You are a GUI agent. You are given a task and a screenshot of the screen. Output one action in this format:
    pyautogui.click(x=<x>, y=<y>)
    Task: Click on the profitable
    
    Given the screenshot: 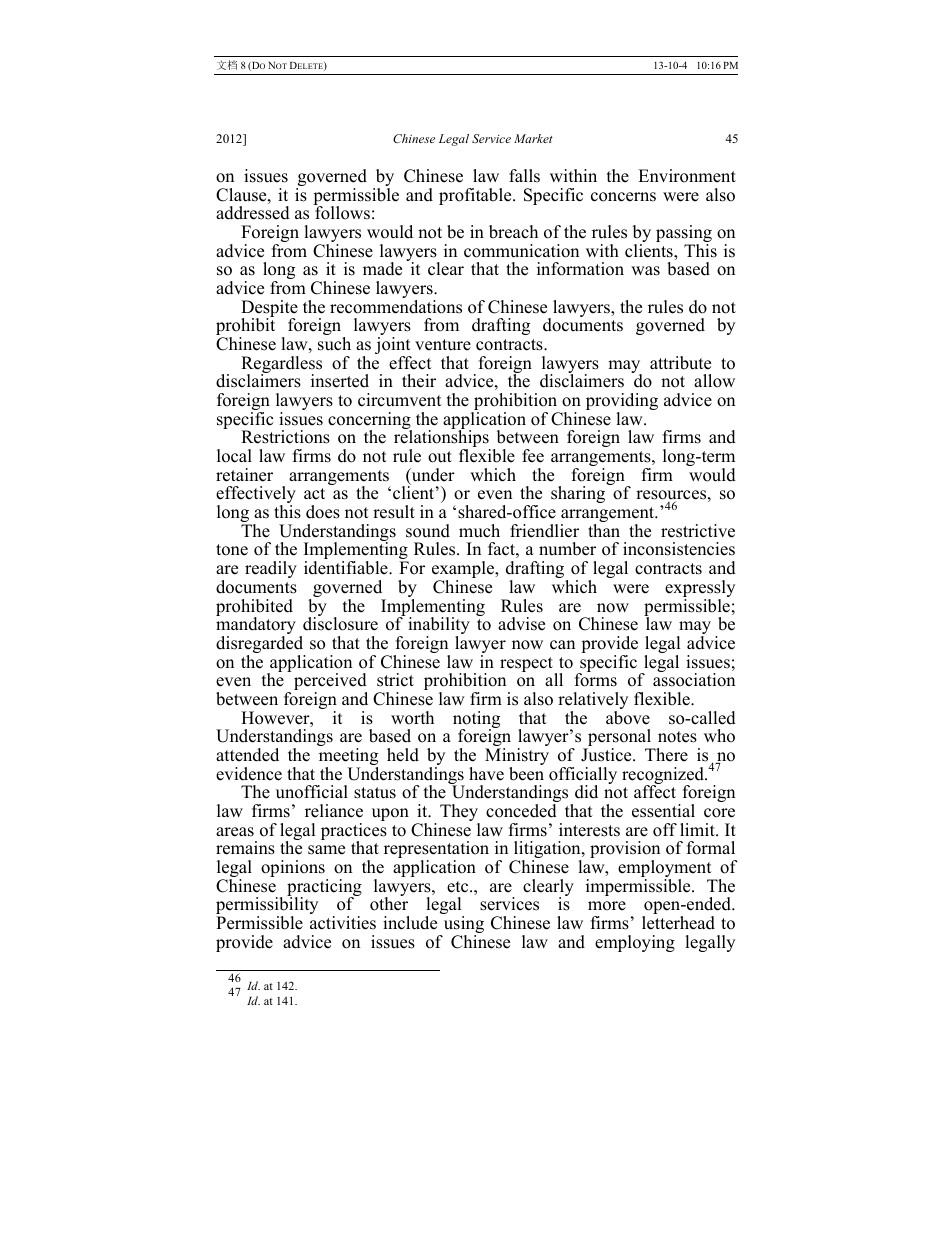 What is the action you would take?
    pyautogui.click(x=476, y=196)
